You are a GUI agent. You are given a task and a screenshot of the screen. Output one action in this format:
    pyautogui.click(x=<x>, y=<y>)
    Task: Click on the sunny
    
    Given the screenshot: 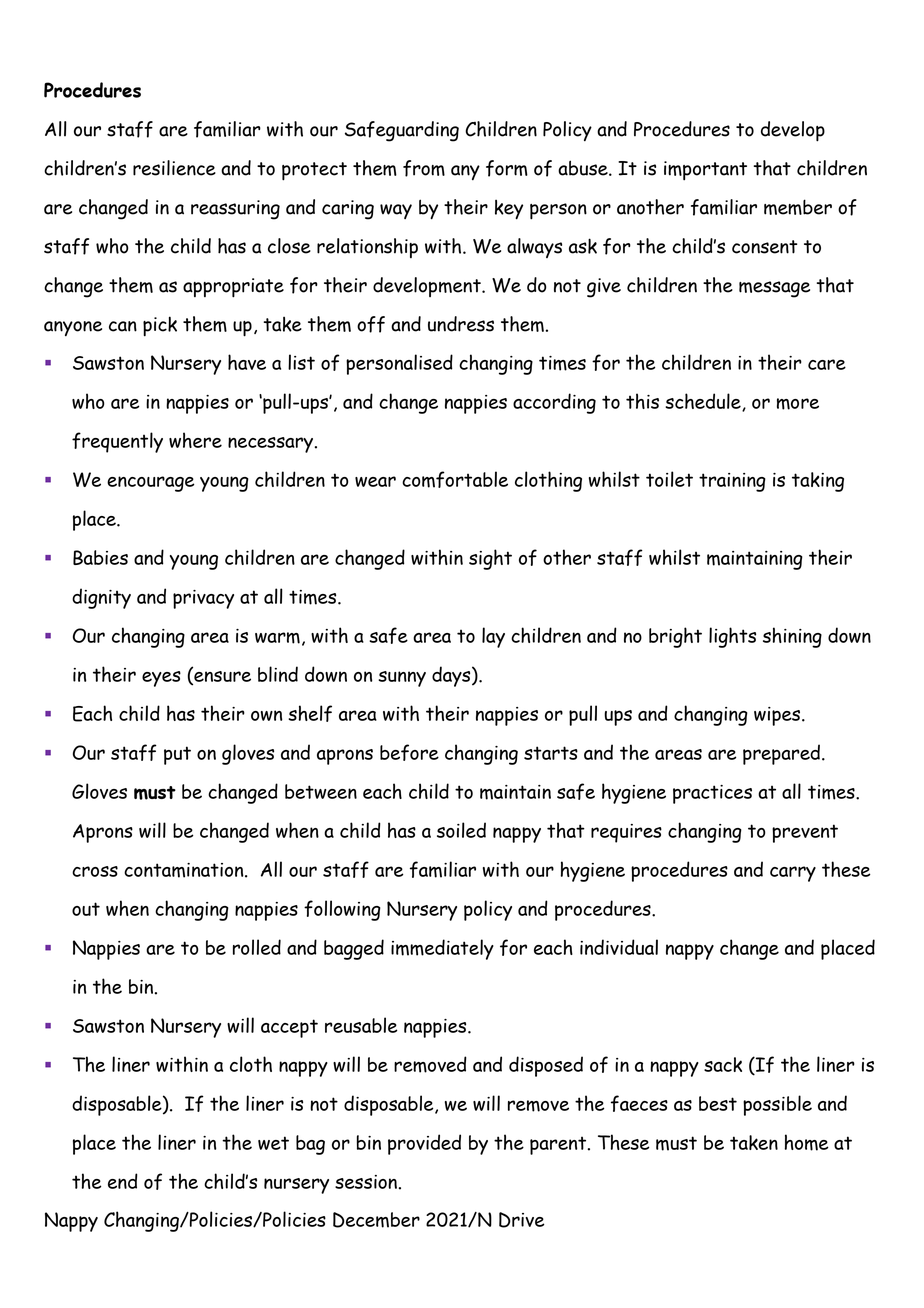 What is the action you would take?
    pyautogui.click(x=402, y=679)
